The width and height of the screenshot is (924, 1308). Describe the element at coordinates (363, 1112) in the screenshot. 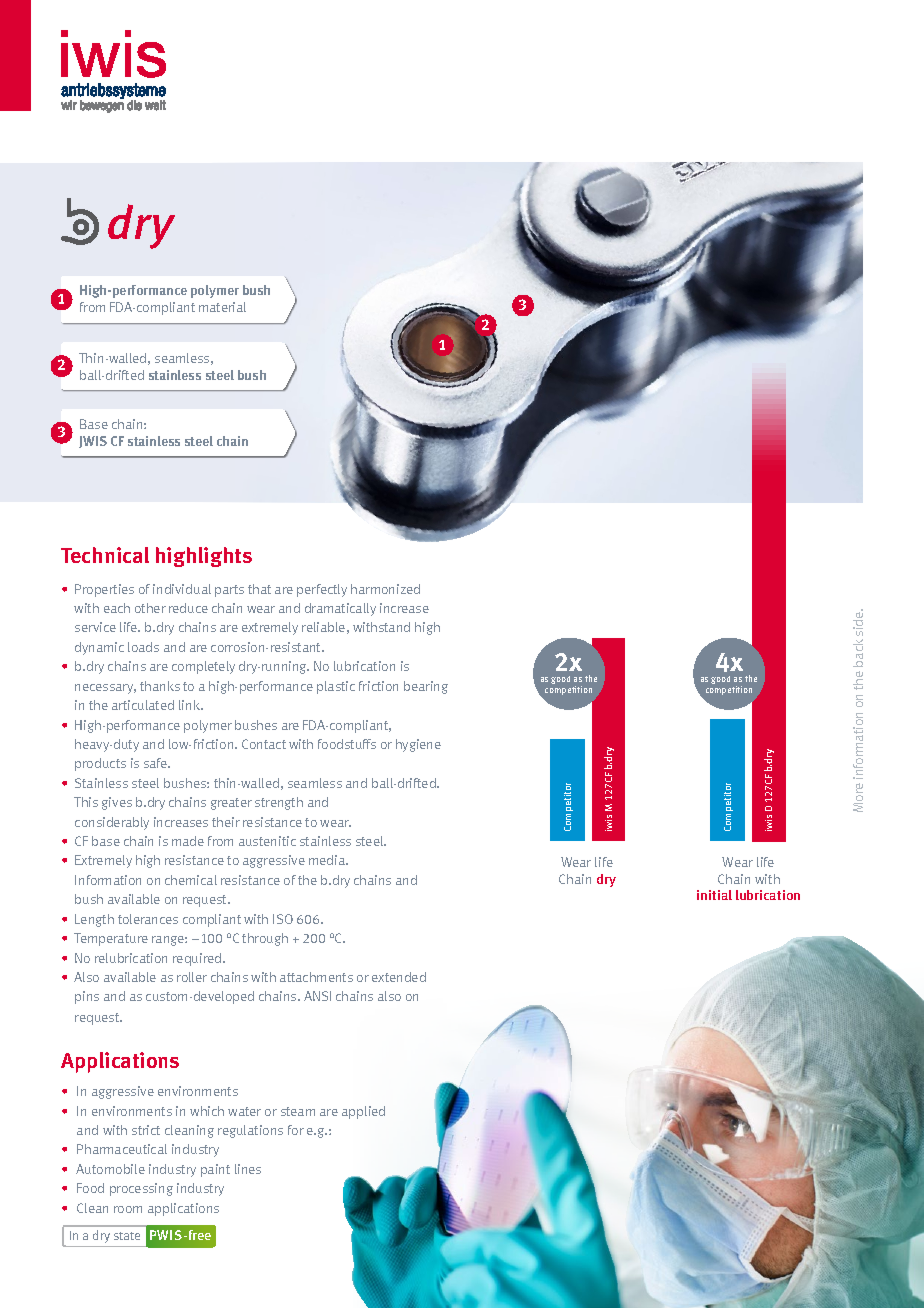

I see `applied` at that location.
